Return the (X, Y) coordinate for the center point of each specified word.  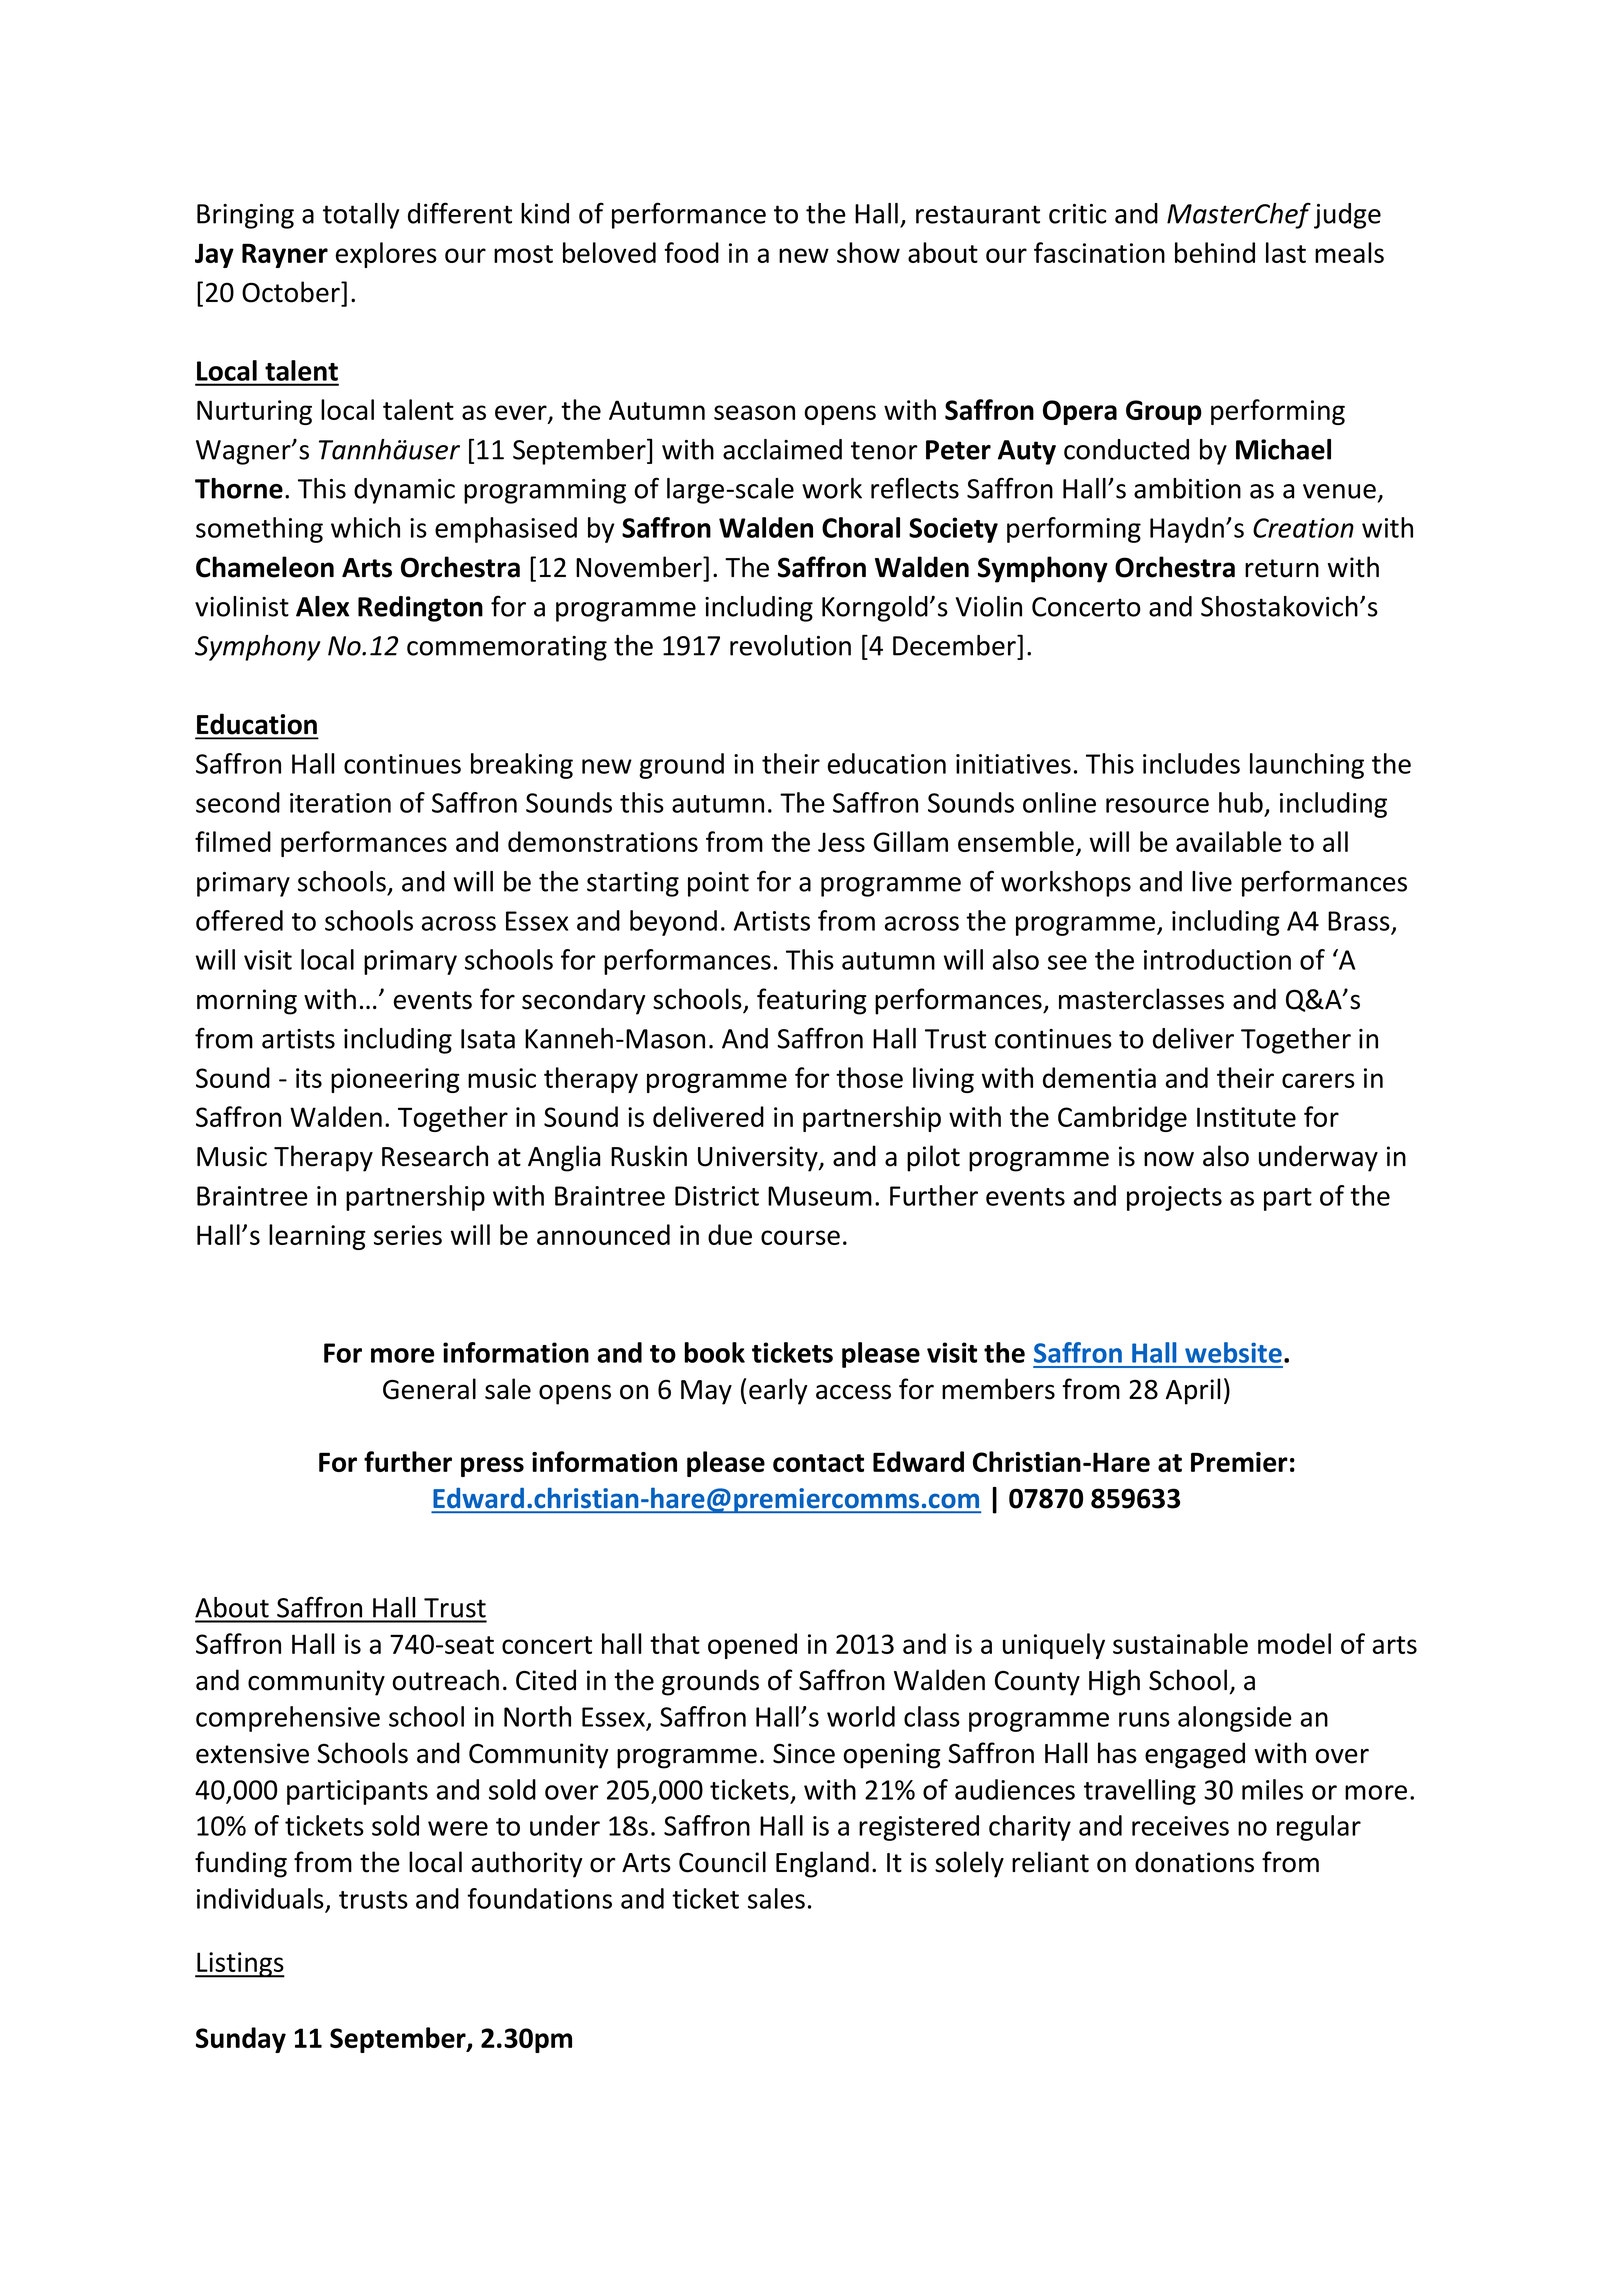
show (868, 252)
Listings (240, 1965)
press (492, 1467)
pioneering (395, 1080)
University (759, 1159)
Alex (322, 606)
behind (1215, 252)
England (822, 1864)
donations (1194, 1862)
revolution (790, 645)
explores (386, 255)
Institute (1246, 1117)
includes (1191, 763)
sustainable (1180, 1643)
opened (752, 1646)
